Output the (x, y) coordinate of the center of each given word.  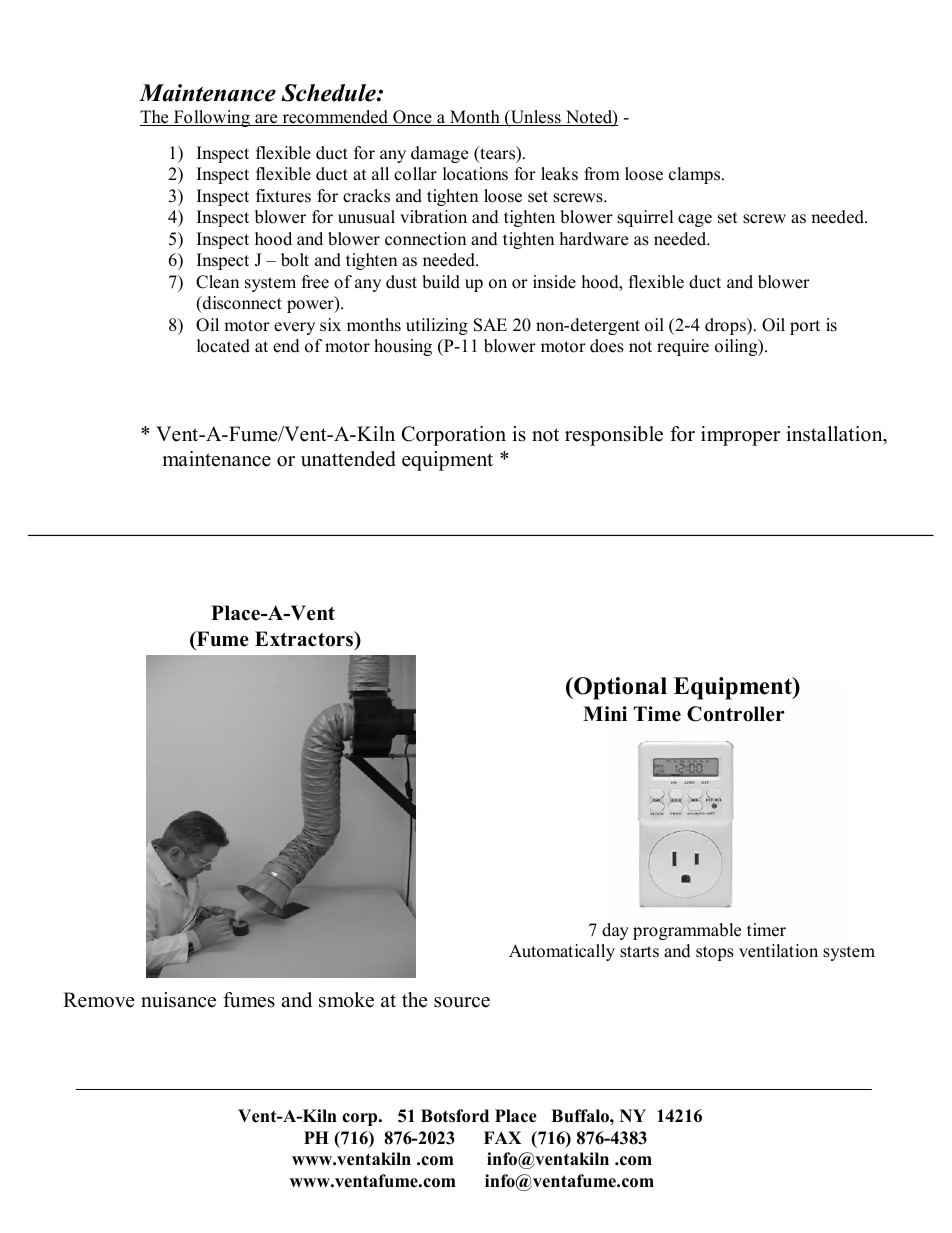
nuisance (178, 1000)
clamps (696, 175)
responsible (614, 436)
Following (211, 118)
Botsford (455, 1116)
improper (740, 436)
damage (439, 154)
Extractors (305, 640)
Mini (605, 713)
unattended (348, 459)
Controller (736, 714)
